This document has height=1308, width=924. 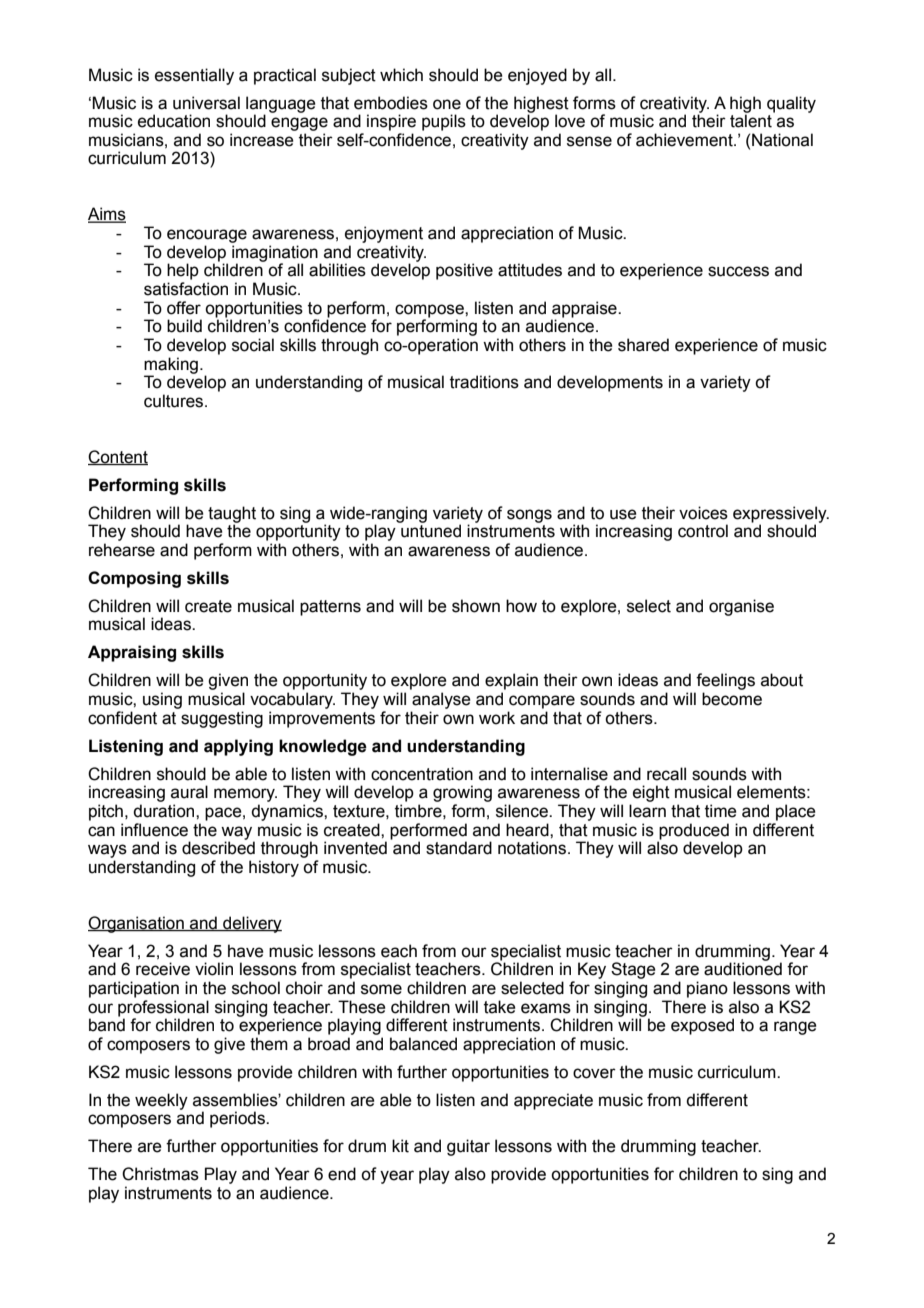 I want to click on standard, so click(x=459, y=848).
